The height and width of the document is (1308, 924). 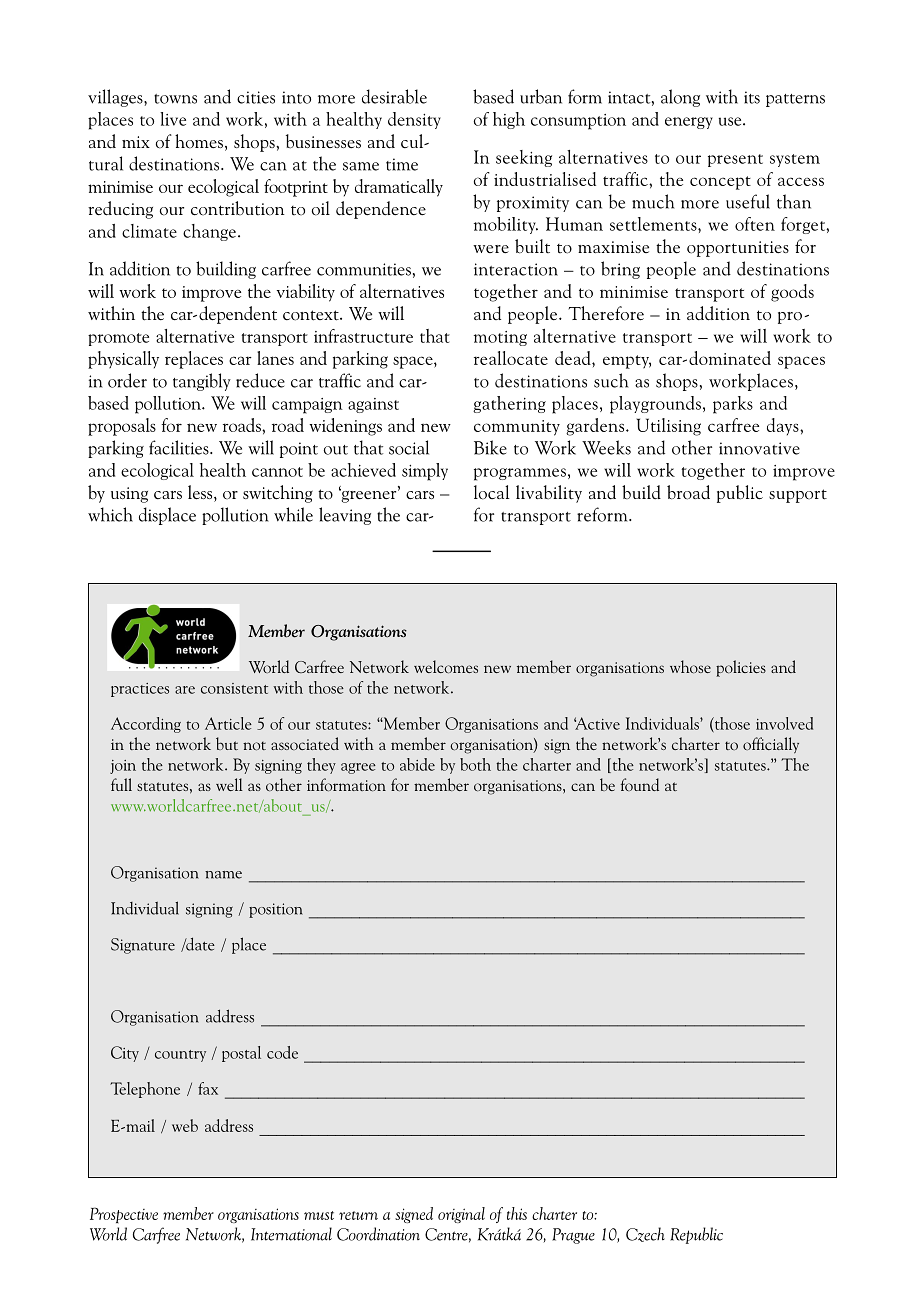 What do you see at coordinates (741, 668) in the document?
I see `policies` at bounding box center [741, 668].
